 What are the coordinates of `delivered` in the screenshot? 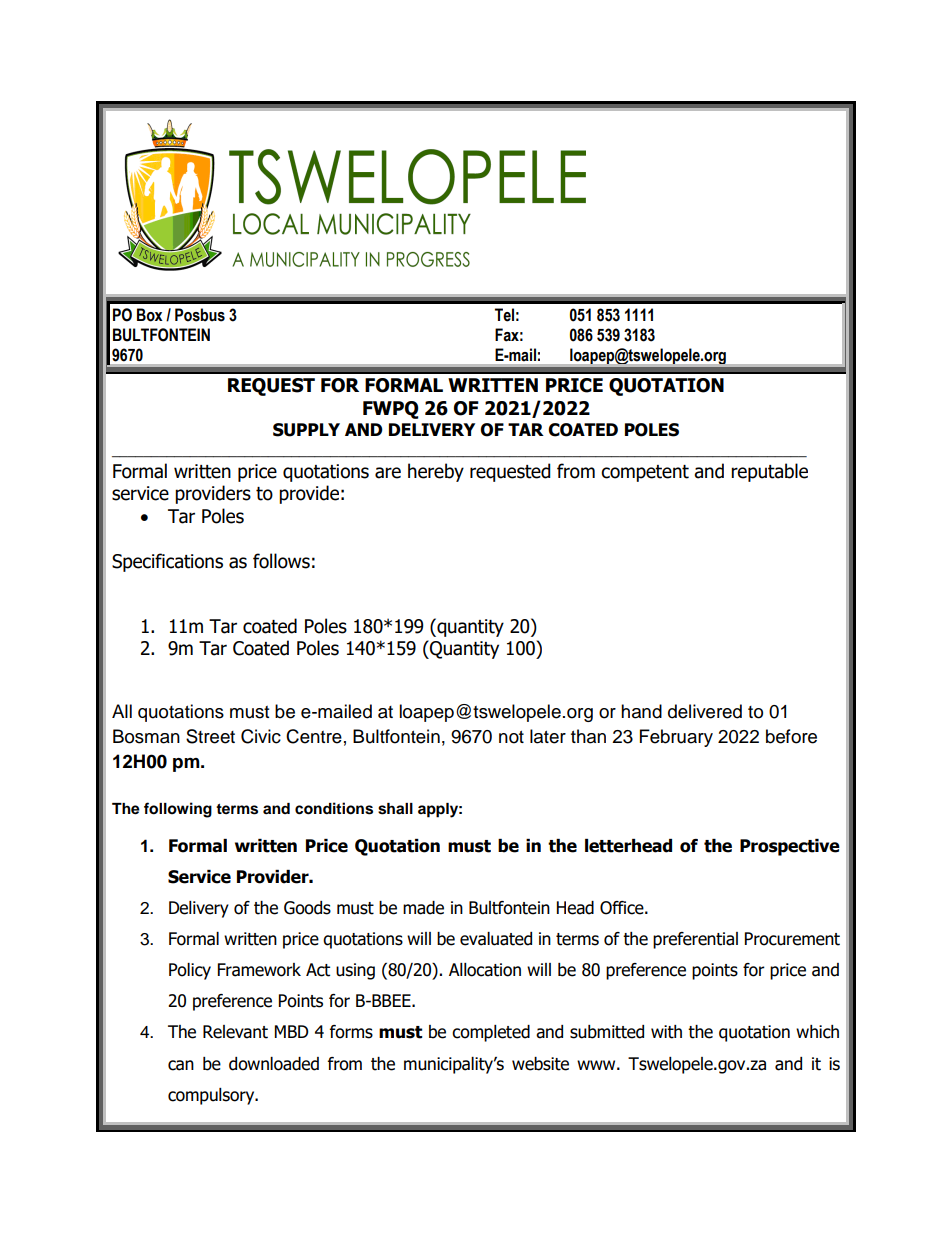 It's located at (705, 711).
